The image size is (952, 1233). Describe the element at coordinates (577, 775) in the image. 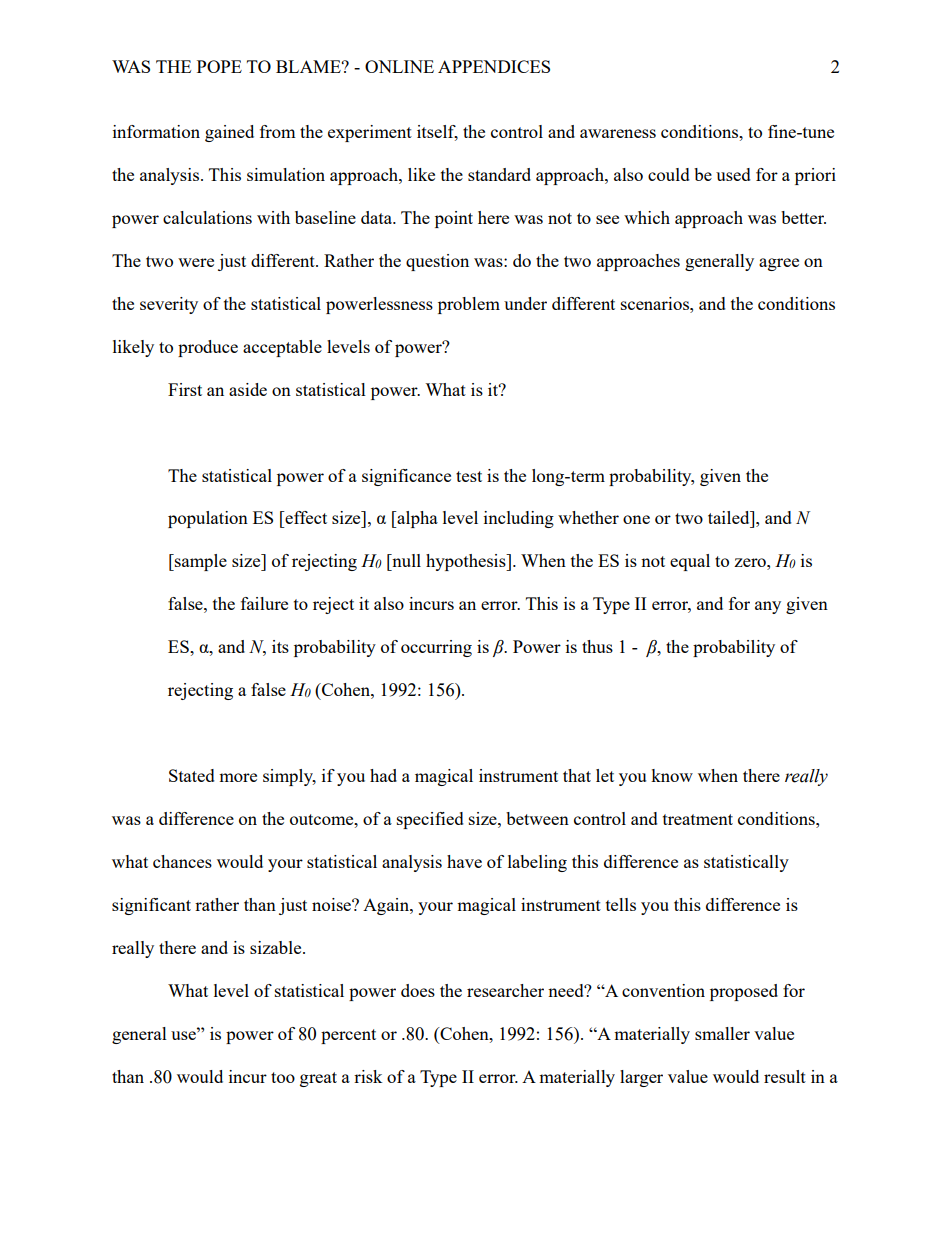

I see `that` at that location.
